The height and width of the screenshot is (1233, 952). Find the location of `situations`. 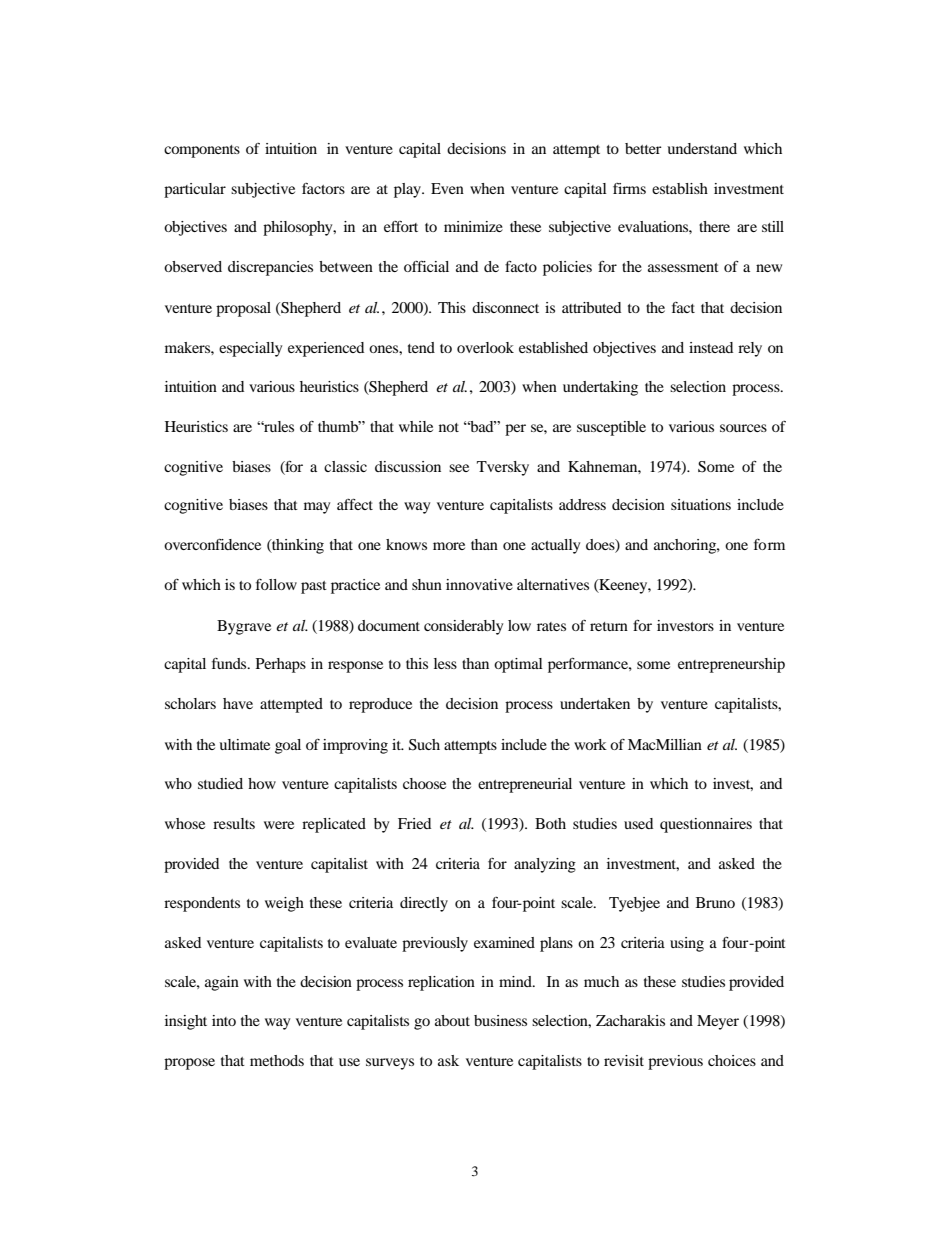

situations is located at coordinates (701, 504).
